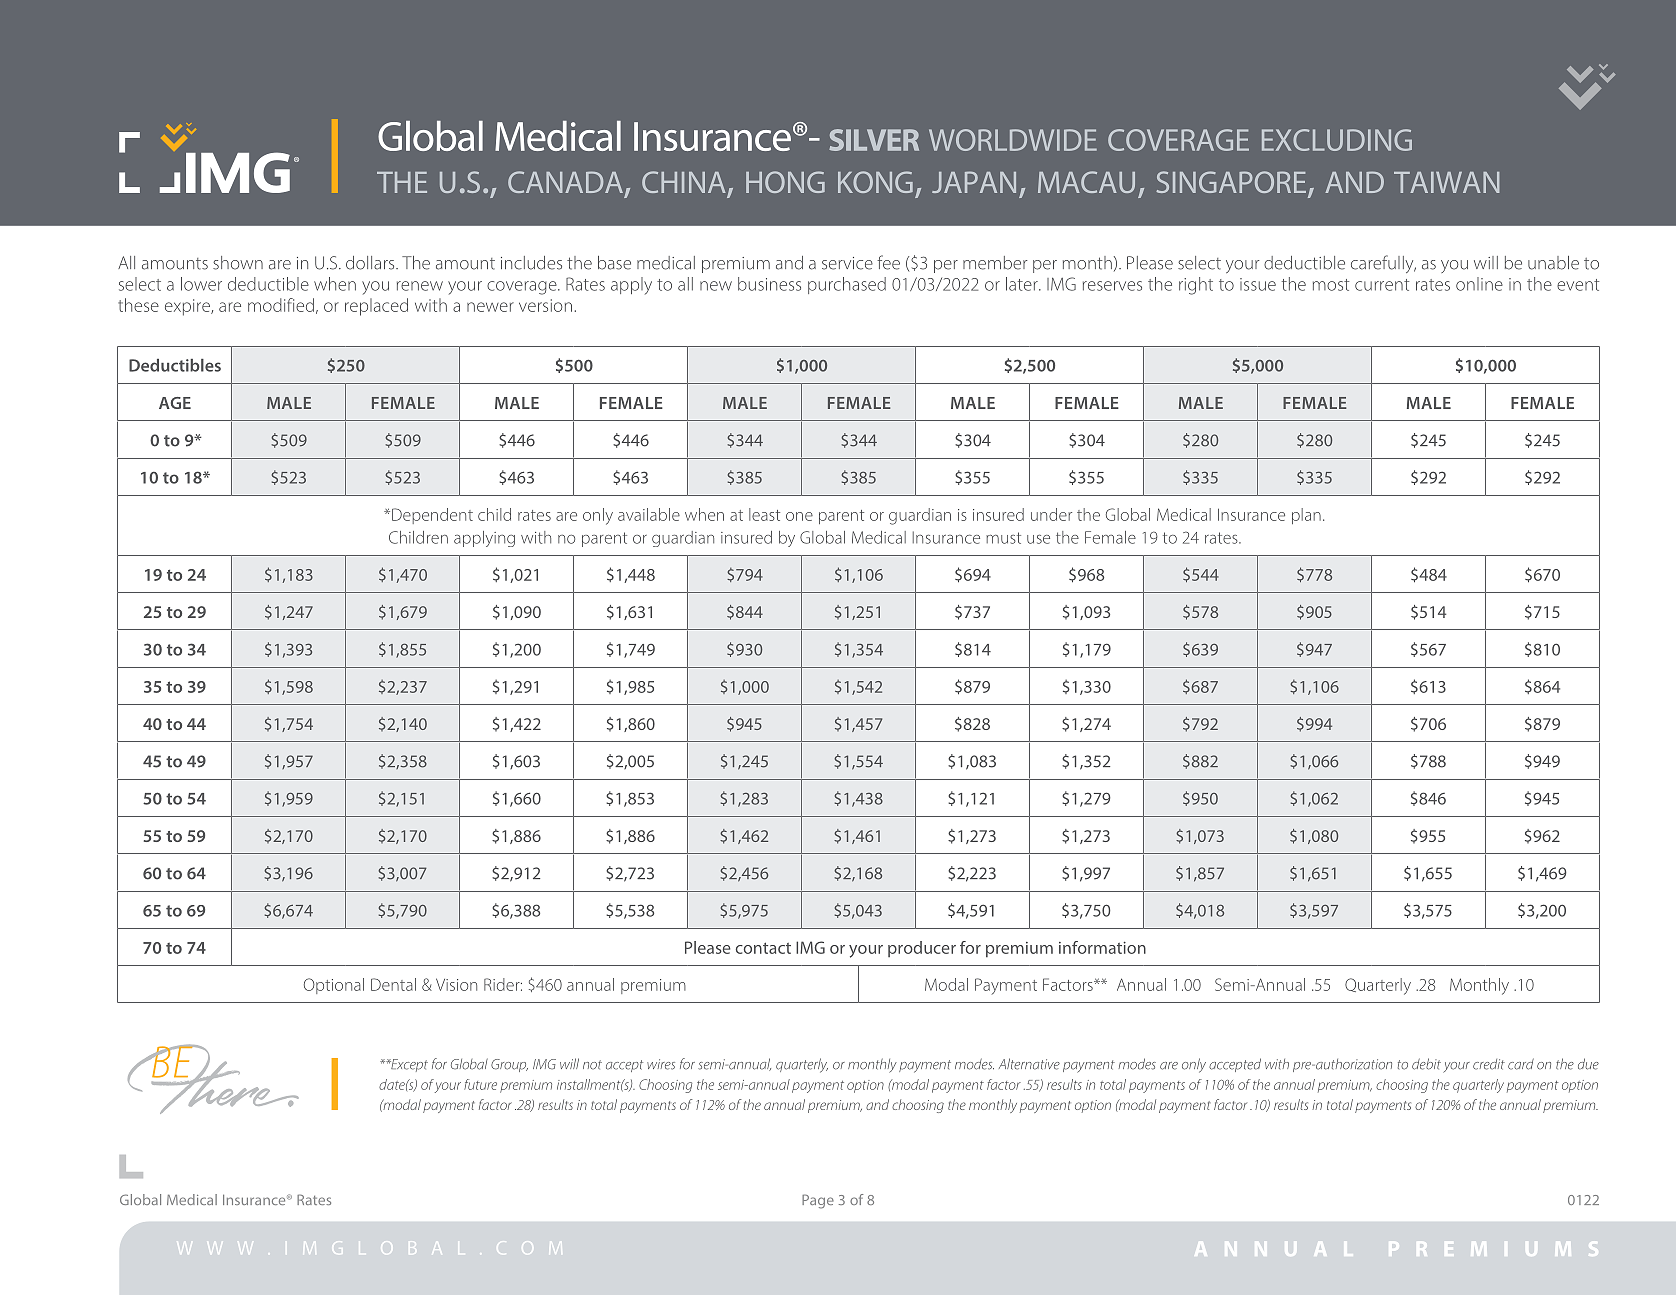 This document has height=1295, width=1676. I want to click on taiwan, so click(1446, 182).
